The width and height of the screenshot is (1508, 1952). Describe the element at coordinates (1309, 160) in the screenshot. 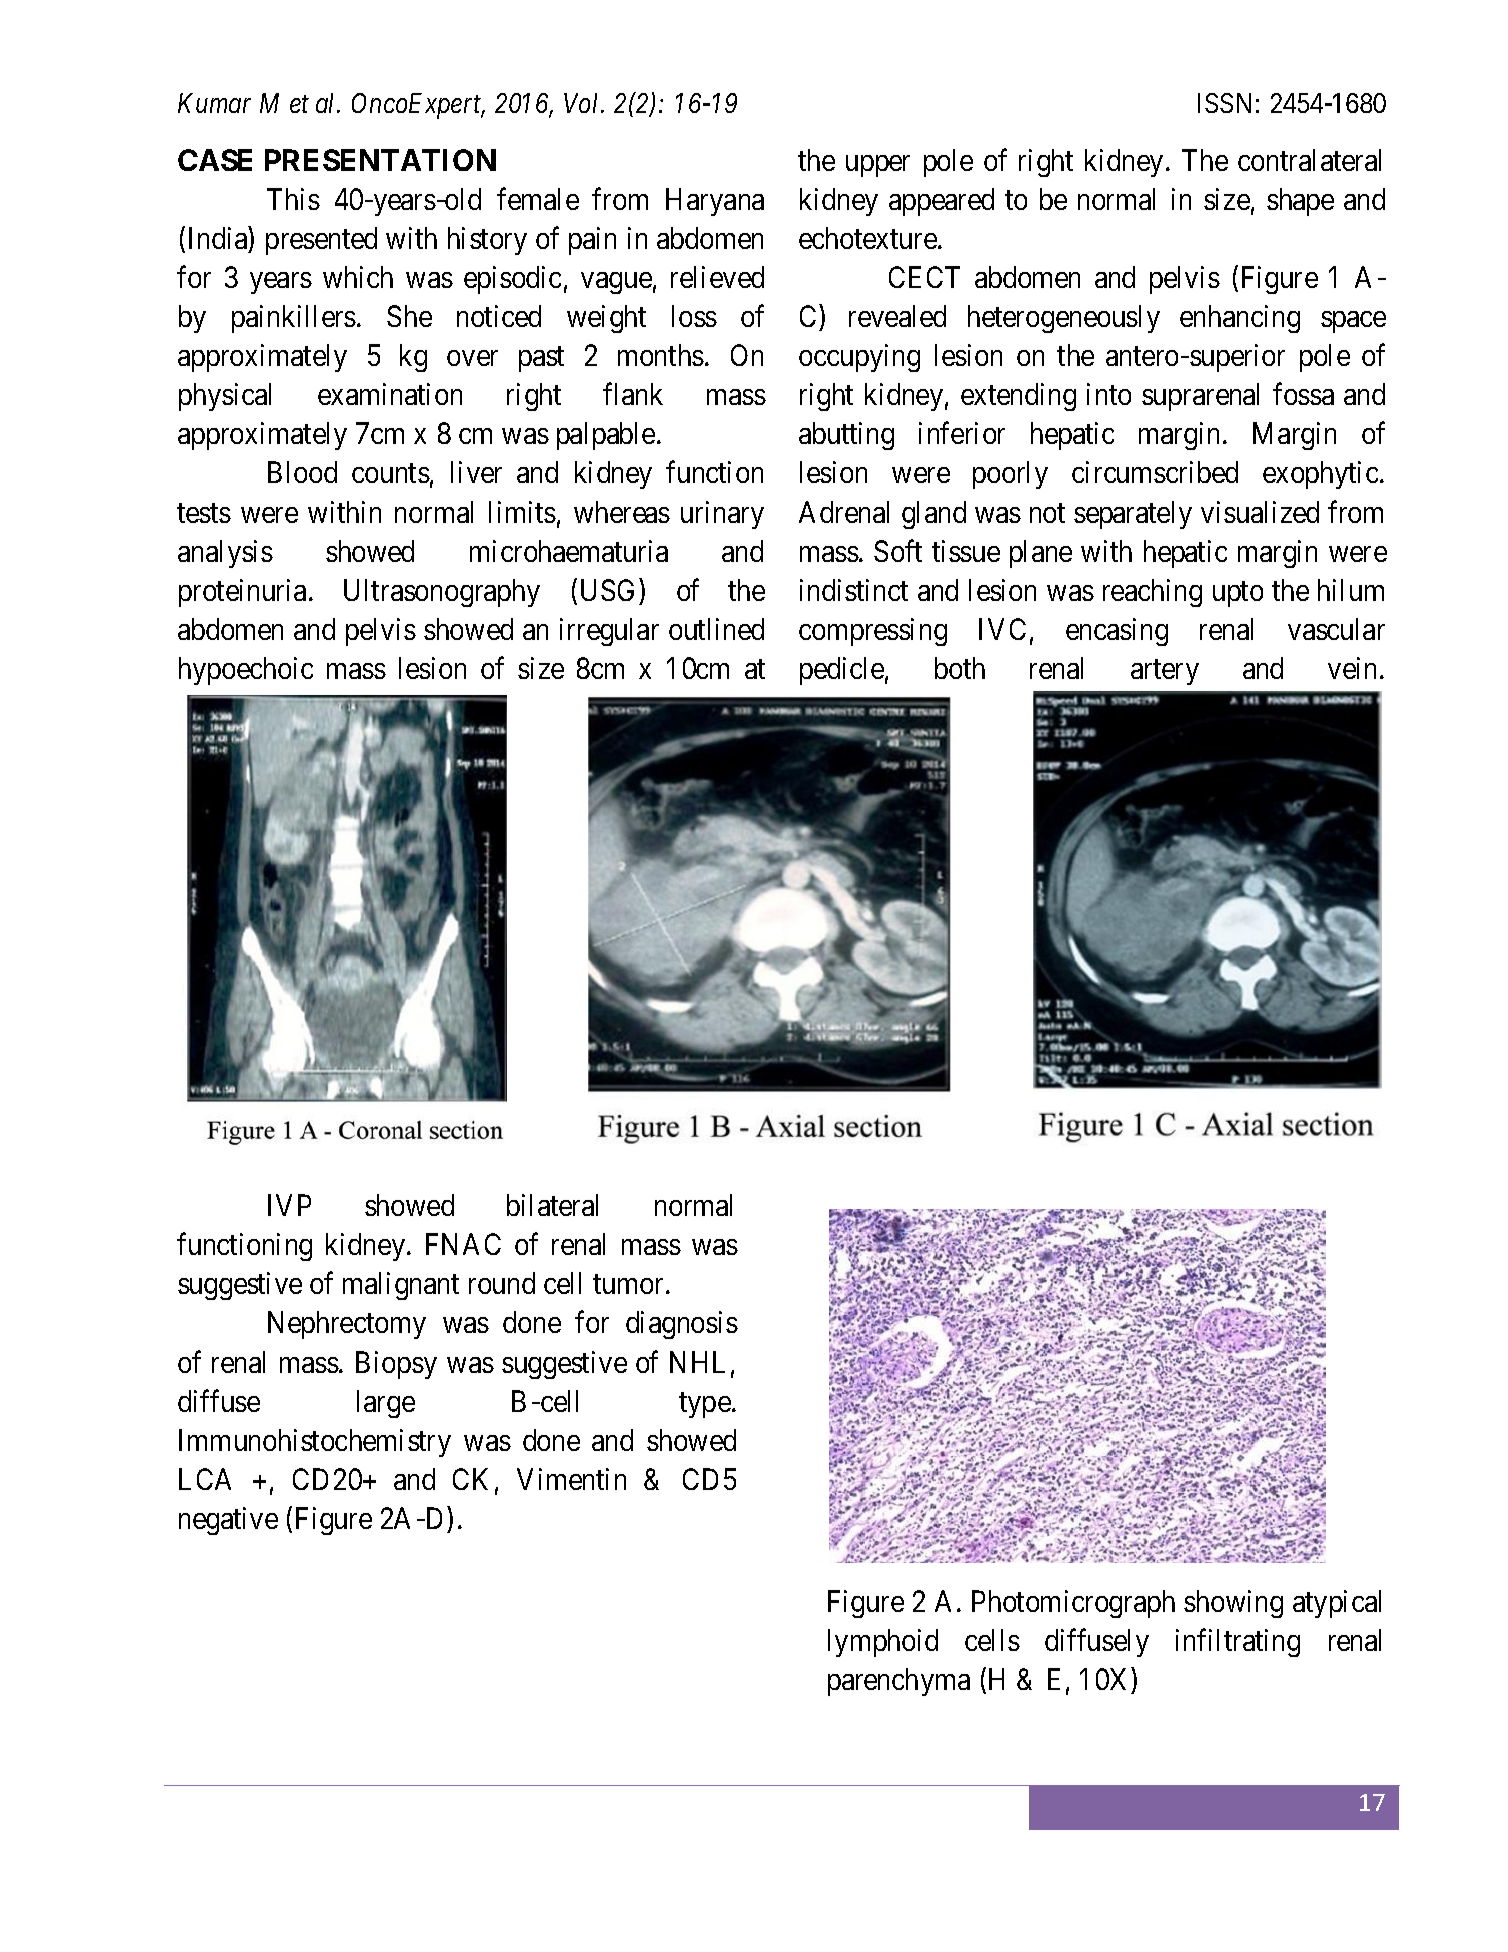

I see `contralateral` at that location.
